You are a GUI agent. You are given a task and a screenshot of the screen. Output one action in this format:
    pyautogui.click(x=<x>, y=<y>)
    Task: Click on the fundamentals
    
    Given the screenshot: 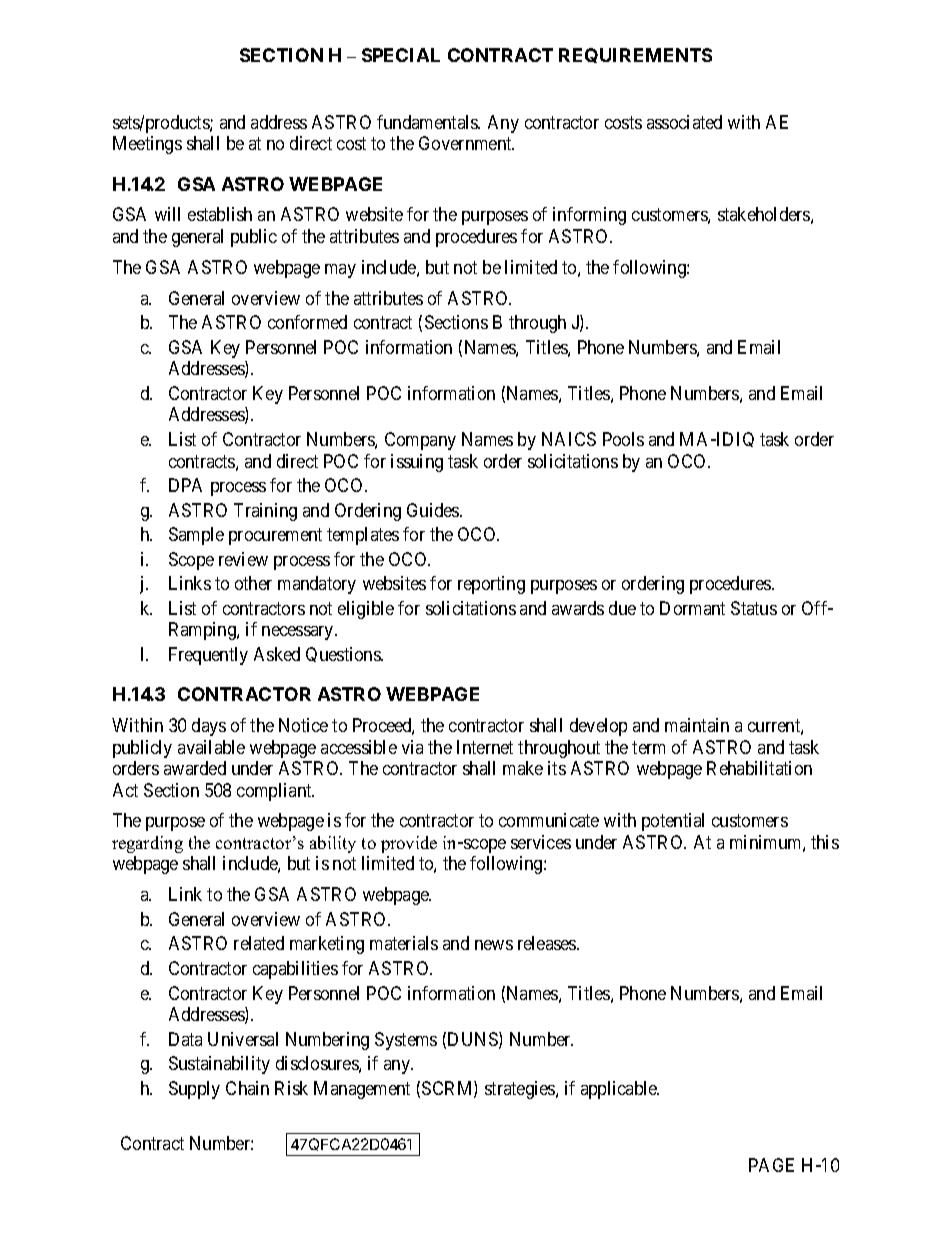 What is the action you would take?
    pyautogui.click(x=428, y=122)
